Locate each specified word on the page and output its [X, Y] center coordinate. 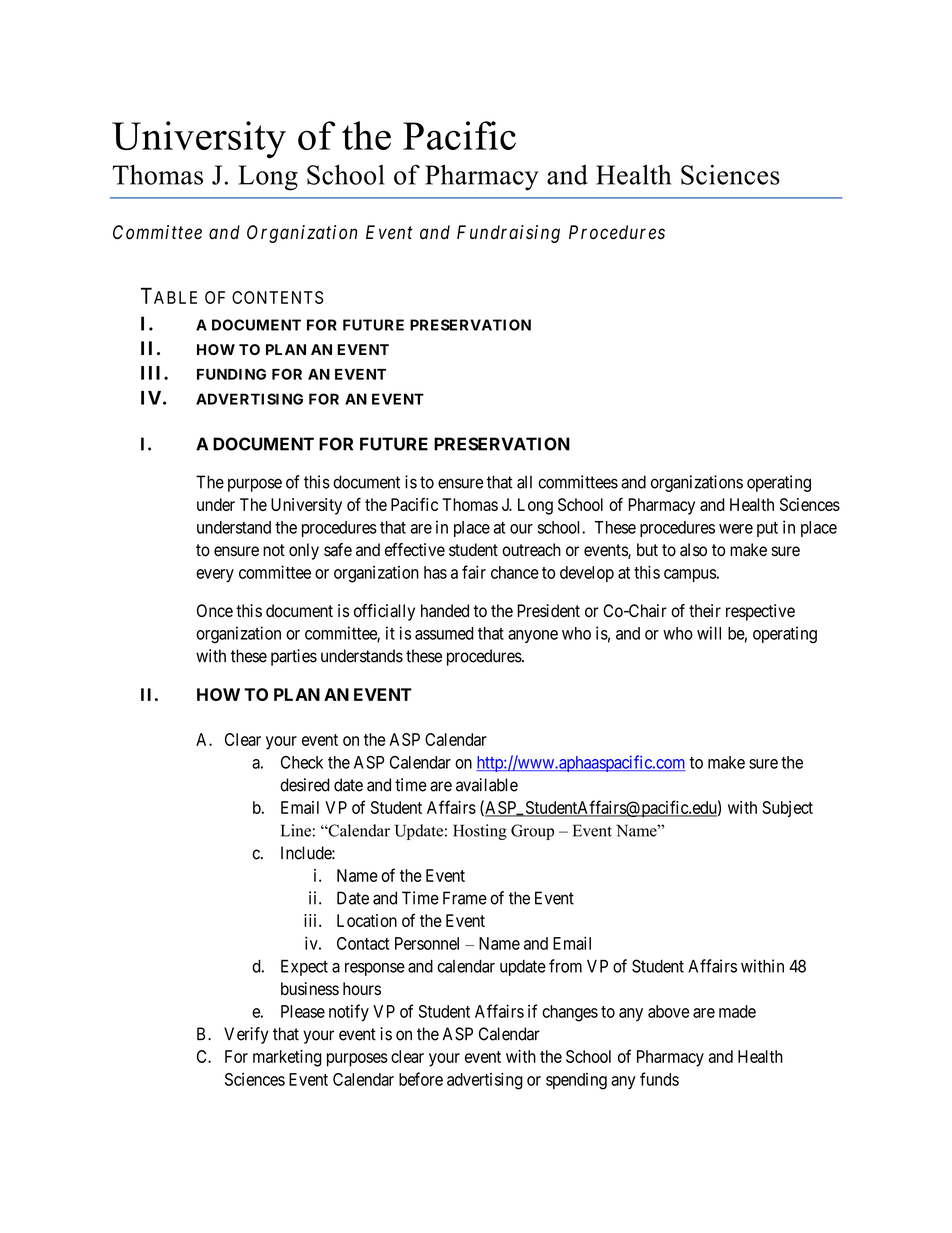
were [736, 529]
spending [576, 1081]
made [737, 1011]
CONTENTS [277, 297]
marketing [287, 1058]
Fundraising [508, 234]
